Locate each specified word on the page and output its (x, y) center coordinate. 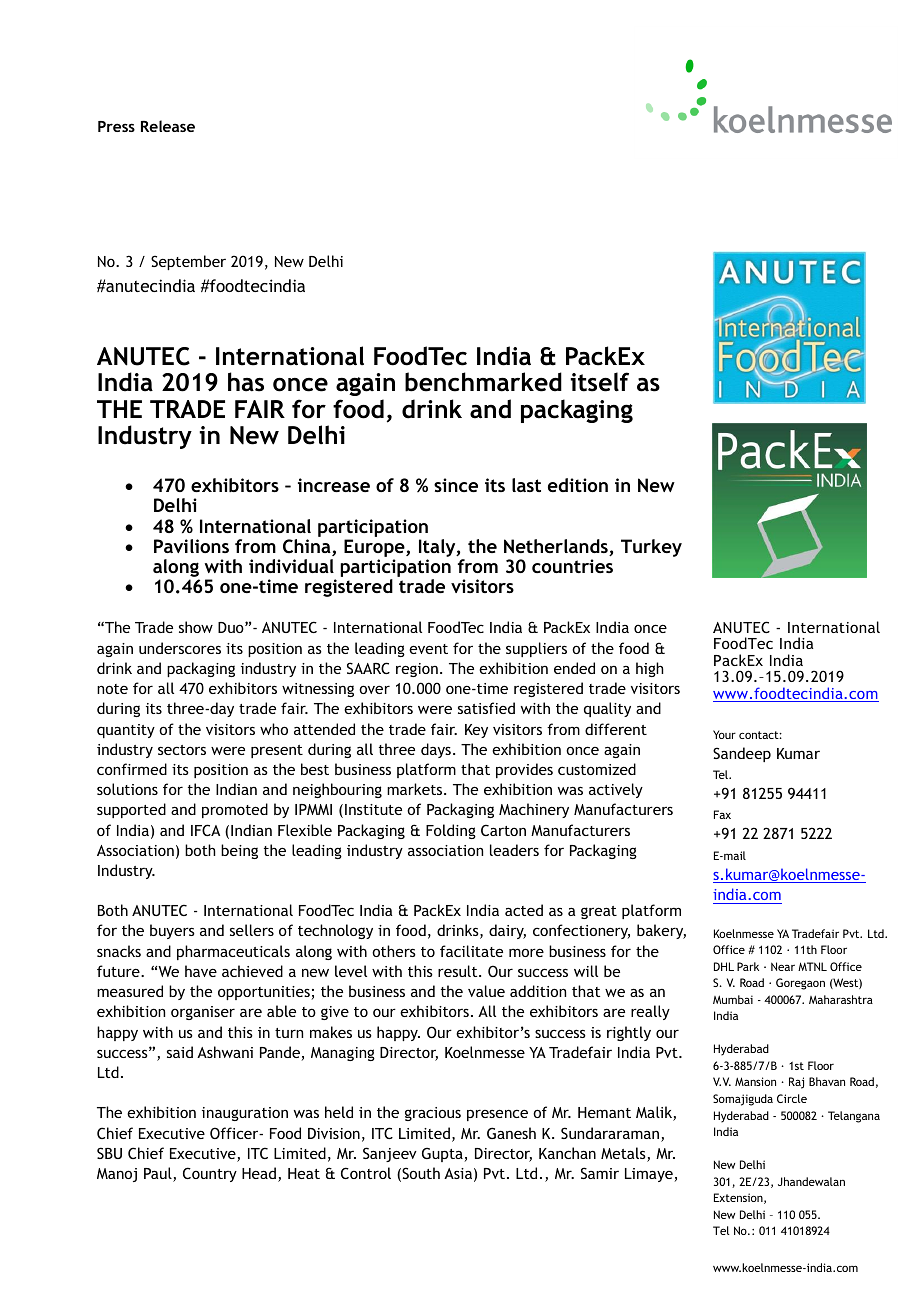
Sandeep (742, 754)
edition (578, 485)
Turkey (651, 548)
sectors (182, 750)
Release (168, 126)
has (246, 382)
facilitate (471, 951)
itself (599, 382)
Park (748, 966)
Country (210, 1174)
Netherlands (557, 547)
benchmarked (483, 382)
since (456, 485)
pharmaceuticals (233, 952)
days (436, 750)
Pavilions (191, 546)
